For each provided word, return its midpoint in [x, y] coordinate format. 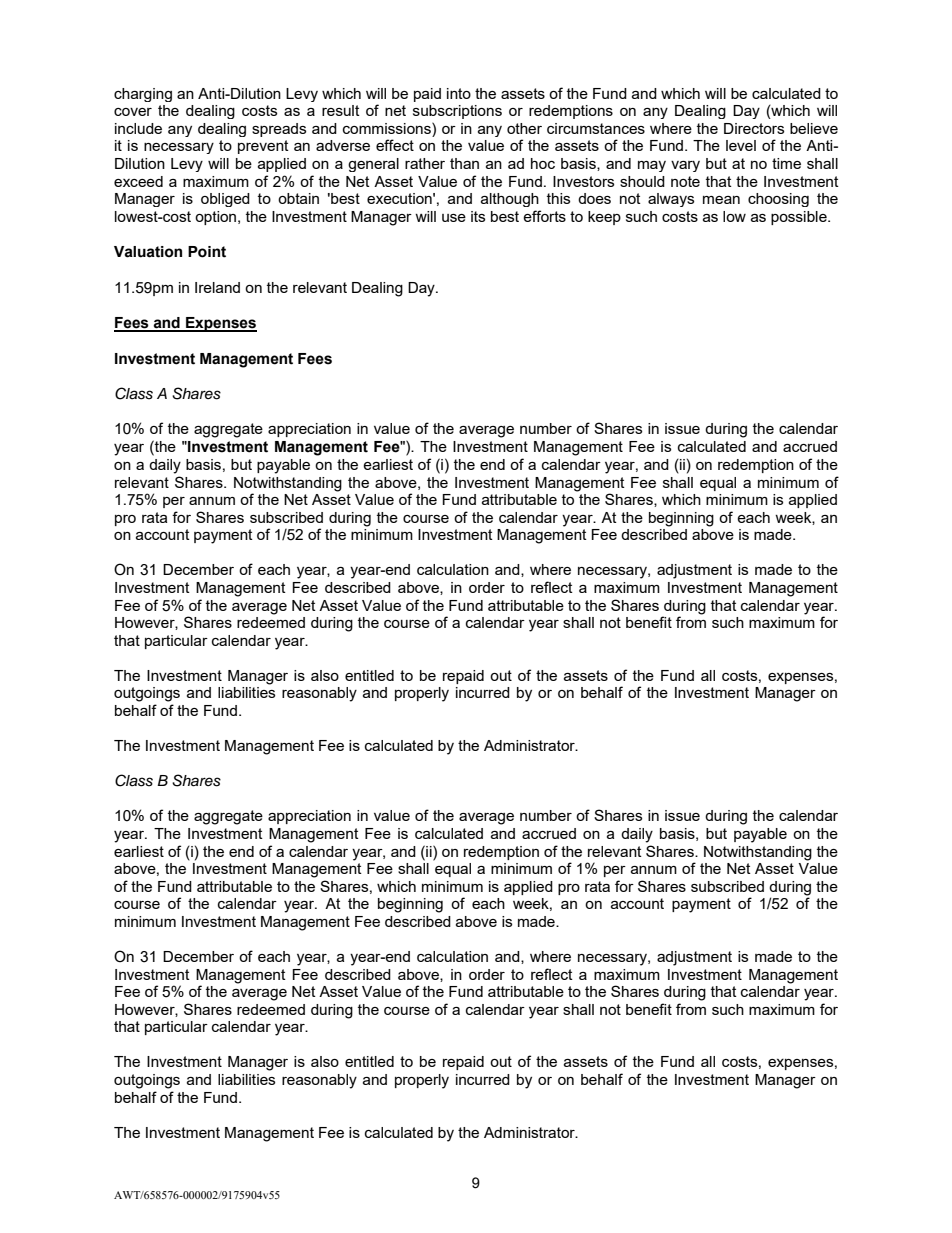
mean [721, 200]
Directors [754, 128]
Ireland [217, 287]
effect [395, 145]
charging [143, 95]
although [510, 200]
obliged [225, 200]
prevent [263, 147]
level [741, 145]
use [454, 218]
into [459, 93]
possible [800, 218]
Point [207, 252]
